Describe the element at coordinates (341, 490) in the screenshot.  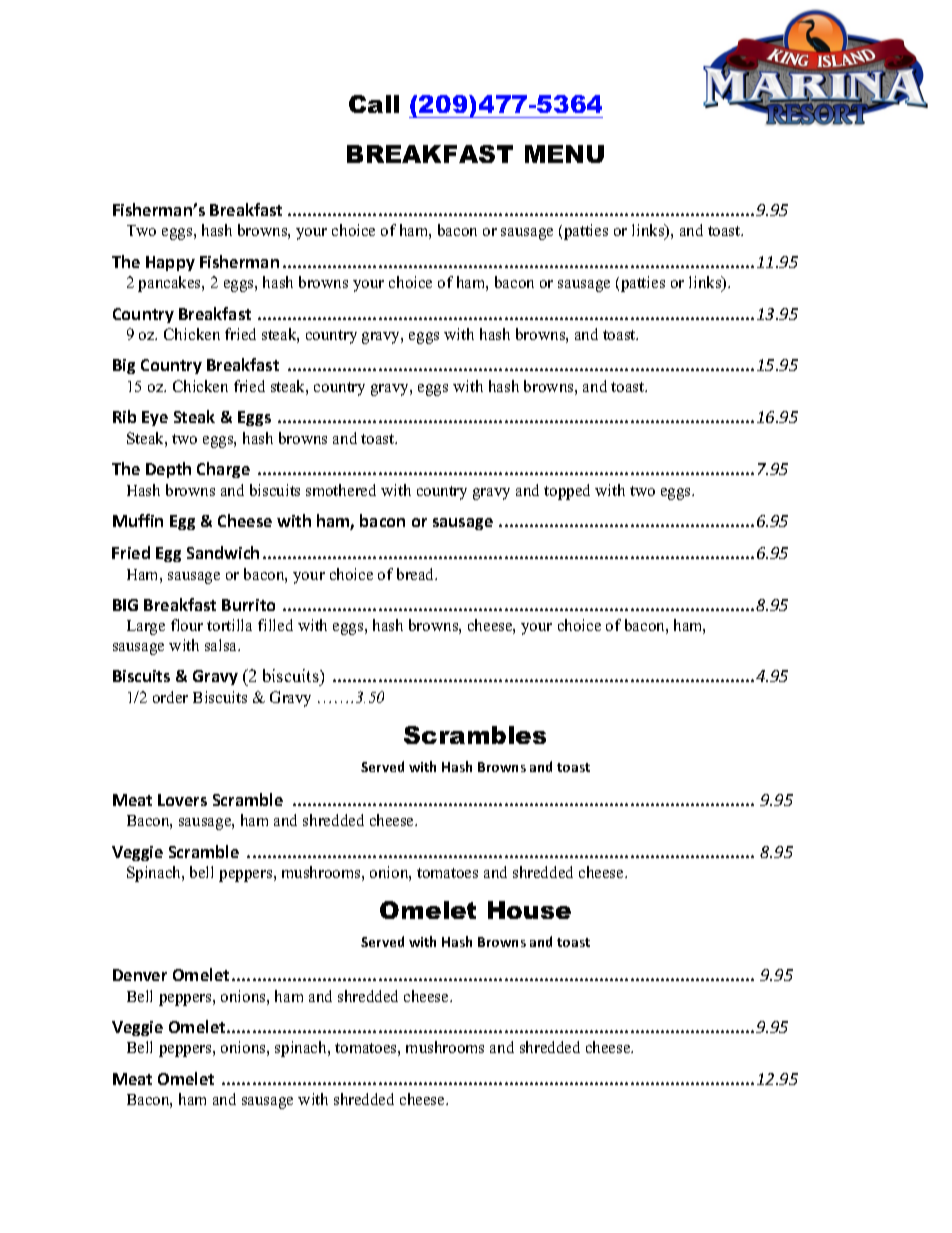
I see `smothered` at that location.
